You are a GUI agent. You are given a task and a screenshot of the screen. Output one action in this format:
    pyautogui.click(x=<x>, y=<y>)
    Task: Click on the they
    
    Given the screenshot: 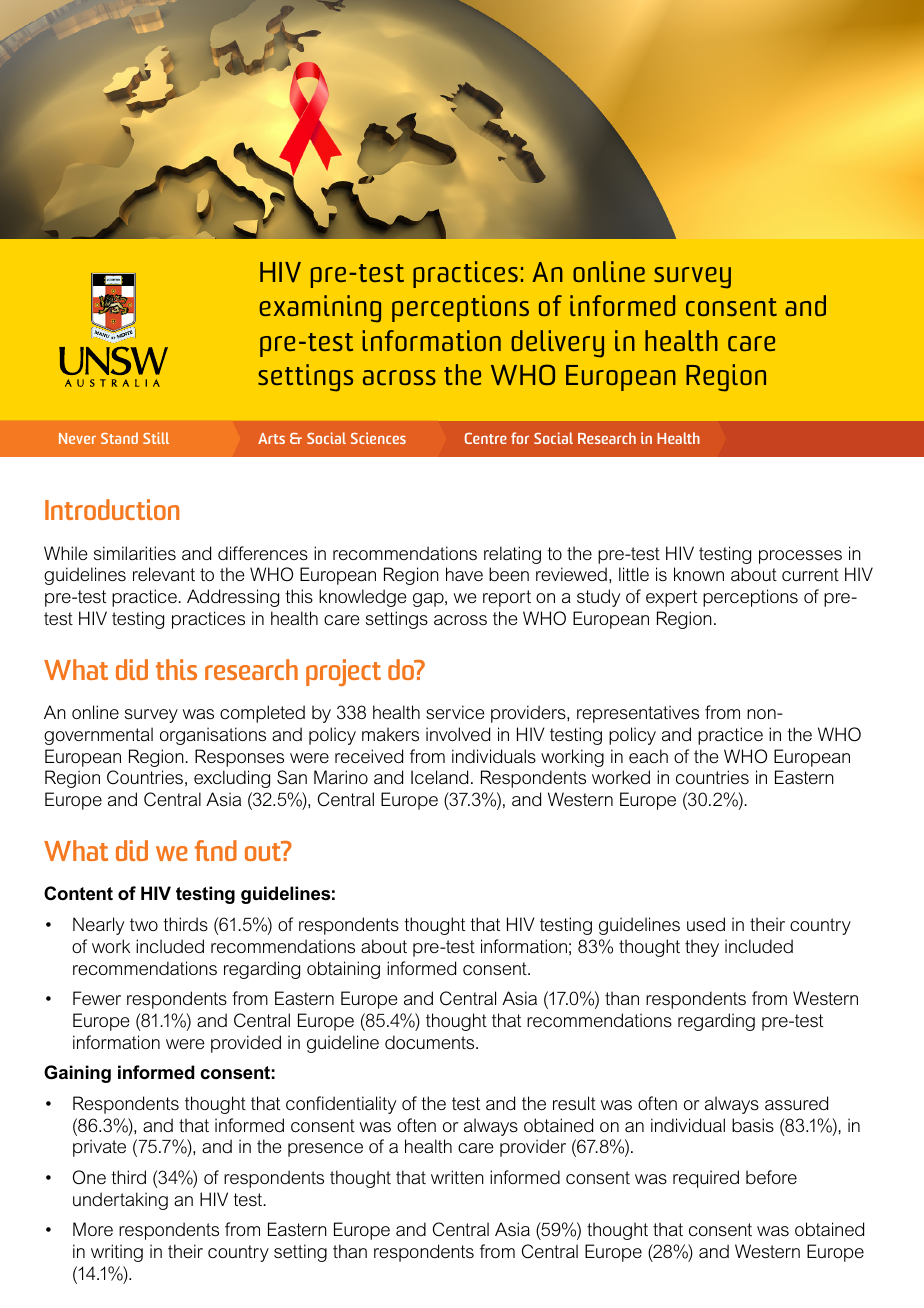 What is the action you would take?
    pyautogui.click(x=702, y=948)
